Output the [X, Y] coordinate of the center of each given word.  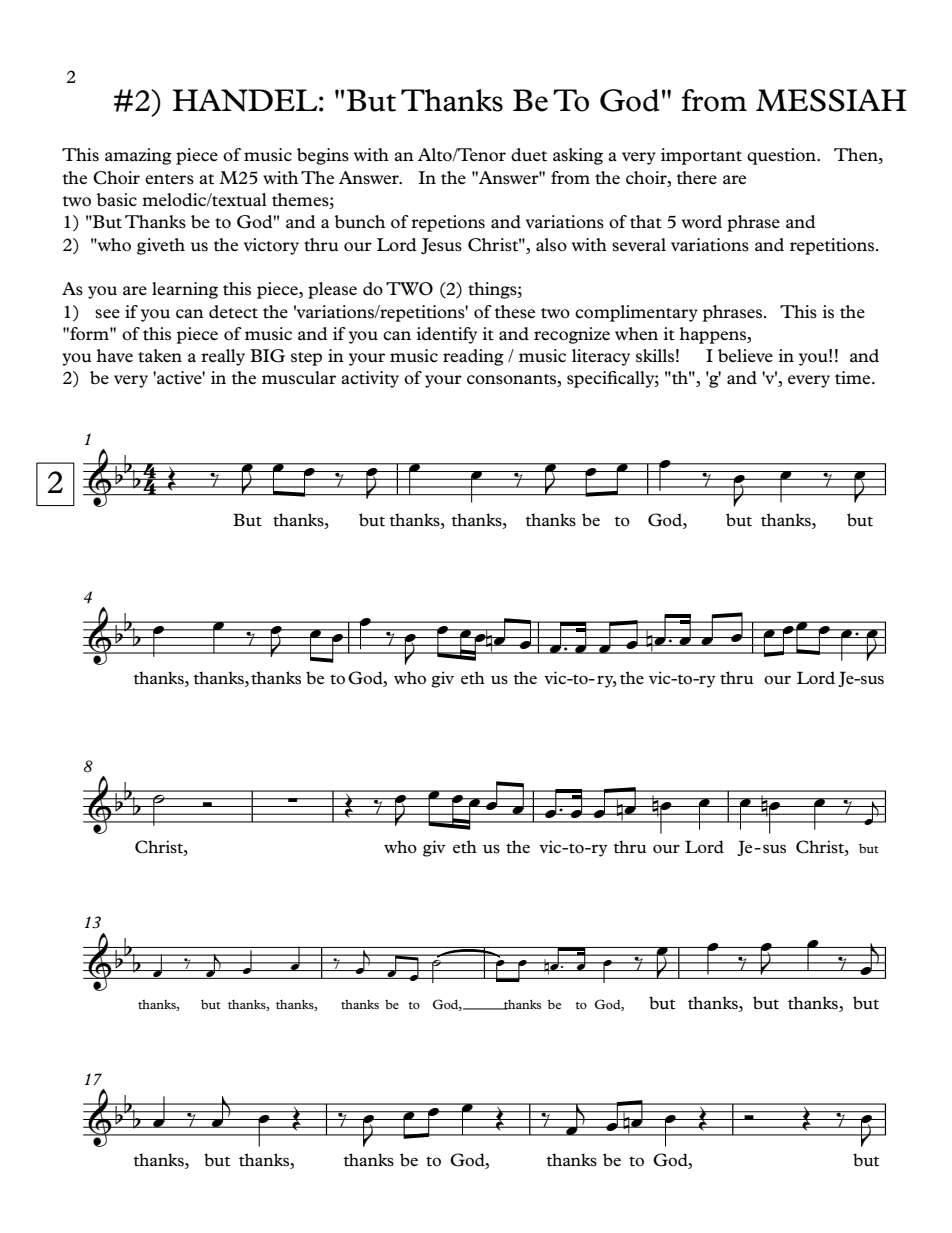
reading [473, 357]
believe [745, 355]
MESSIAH [831, 100]
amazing [138, 156]
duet [529, 155]
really [223, 357]
